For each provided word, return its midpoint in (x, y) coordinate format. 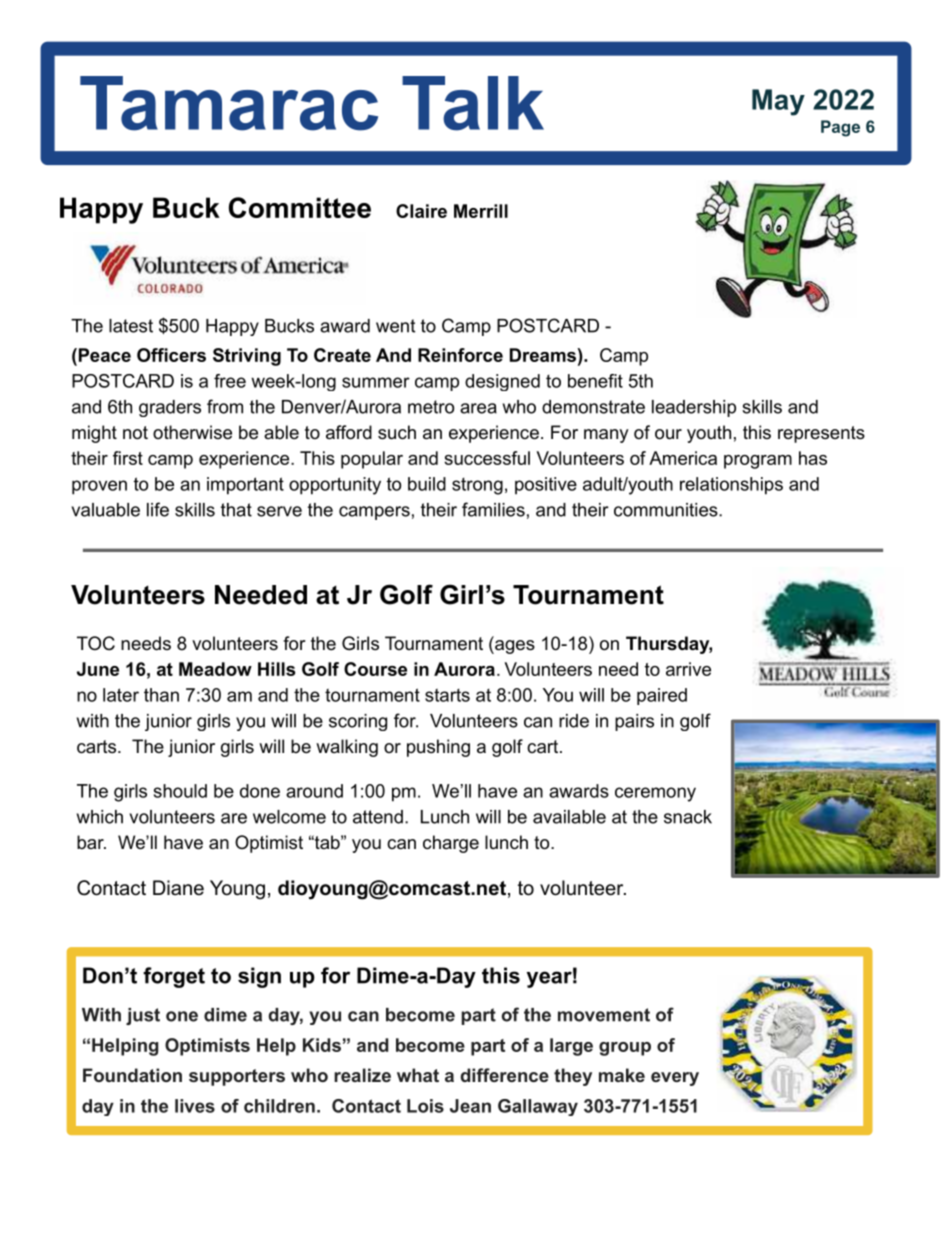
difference (505, 1075)
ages (514, 647)
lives (195, 1106)
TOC (96, 643)
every (675, 1079)
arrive (688, 669)
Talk (473, 103)
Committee (300, 207)
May (778, 102)
